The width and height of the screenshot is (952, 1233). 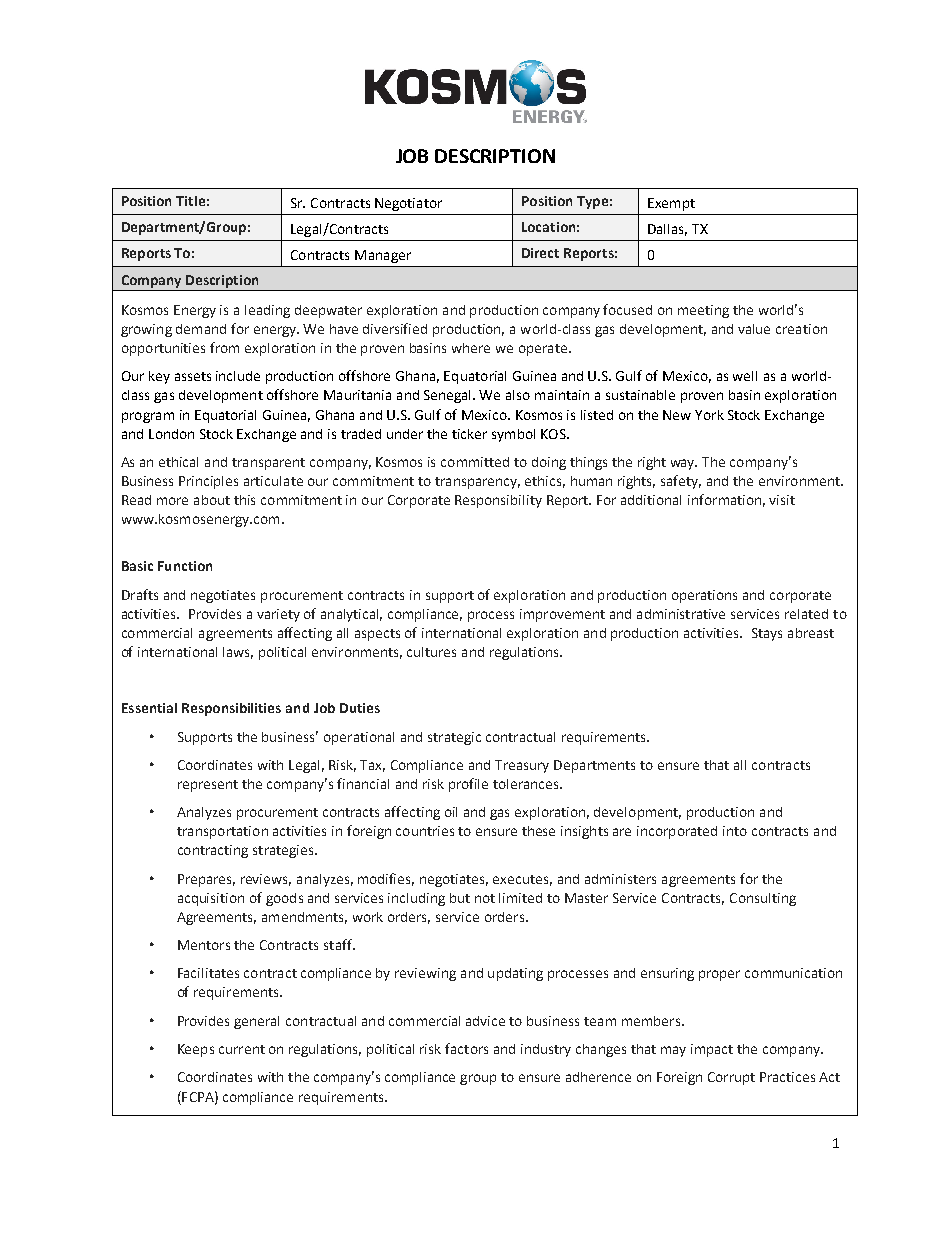 What do you see at coordinates (767, 634) in the screenshot?
I see `Stays` at bounding box center [767, 634].
